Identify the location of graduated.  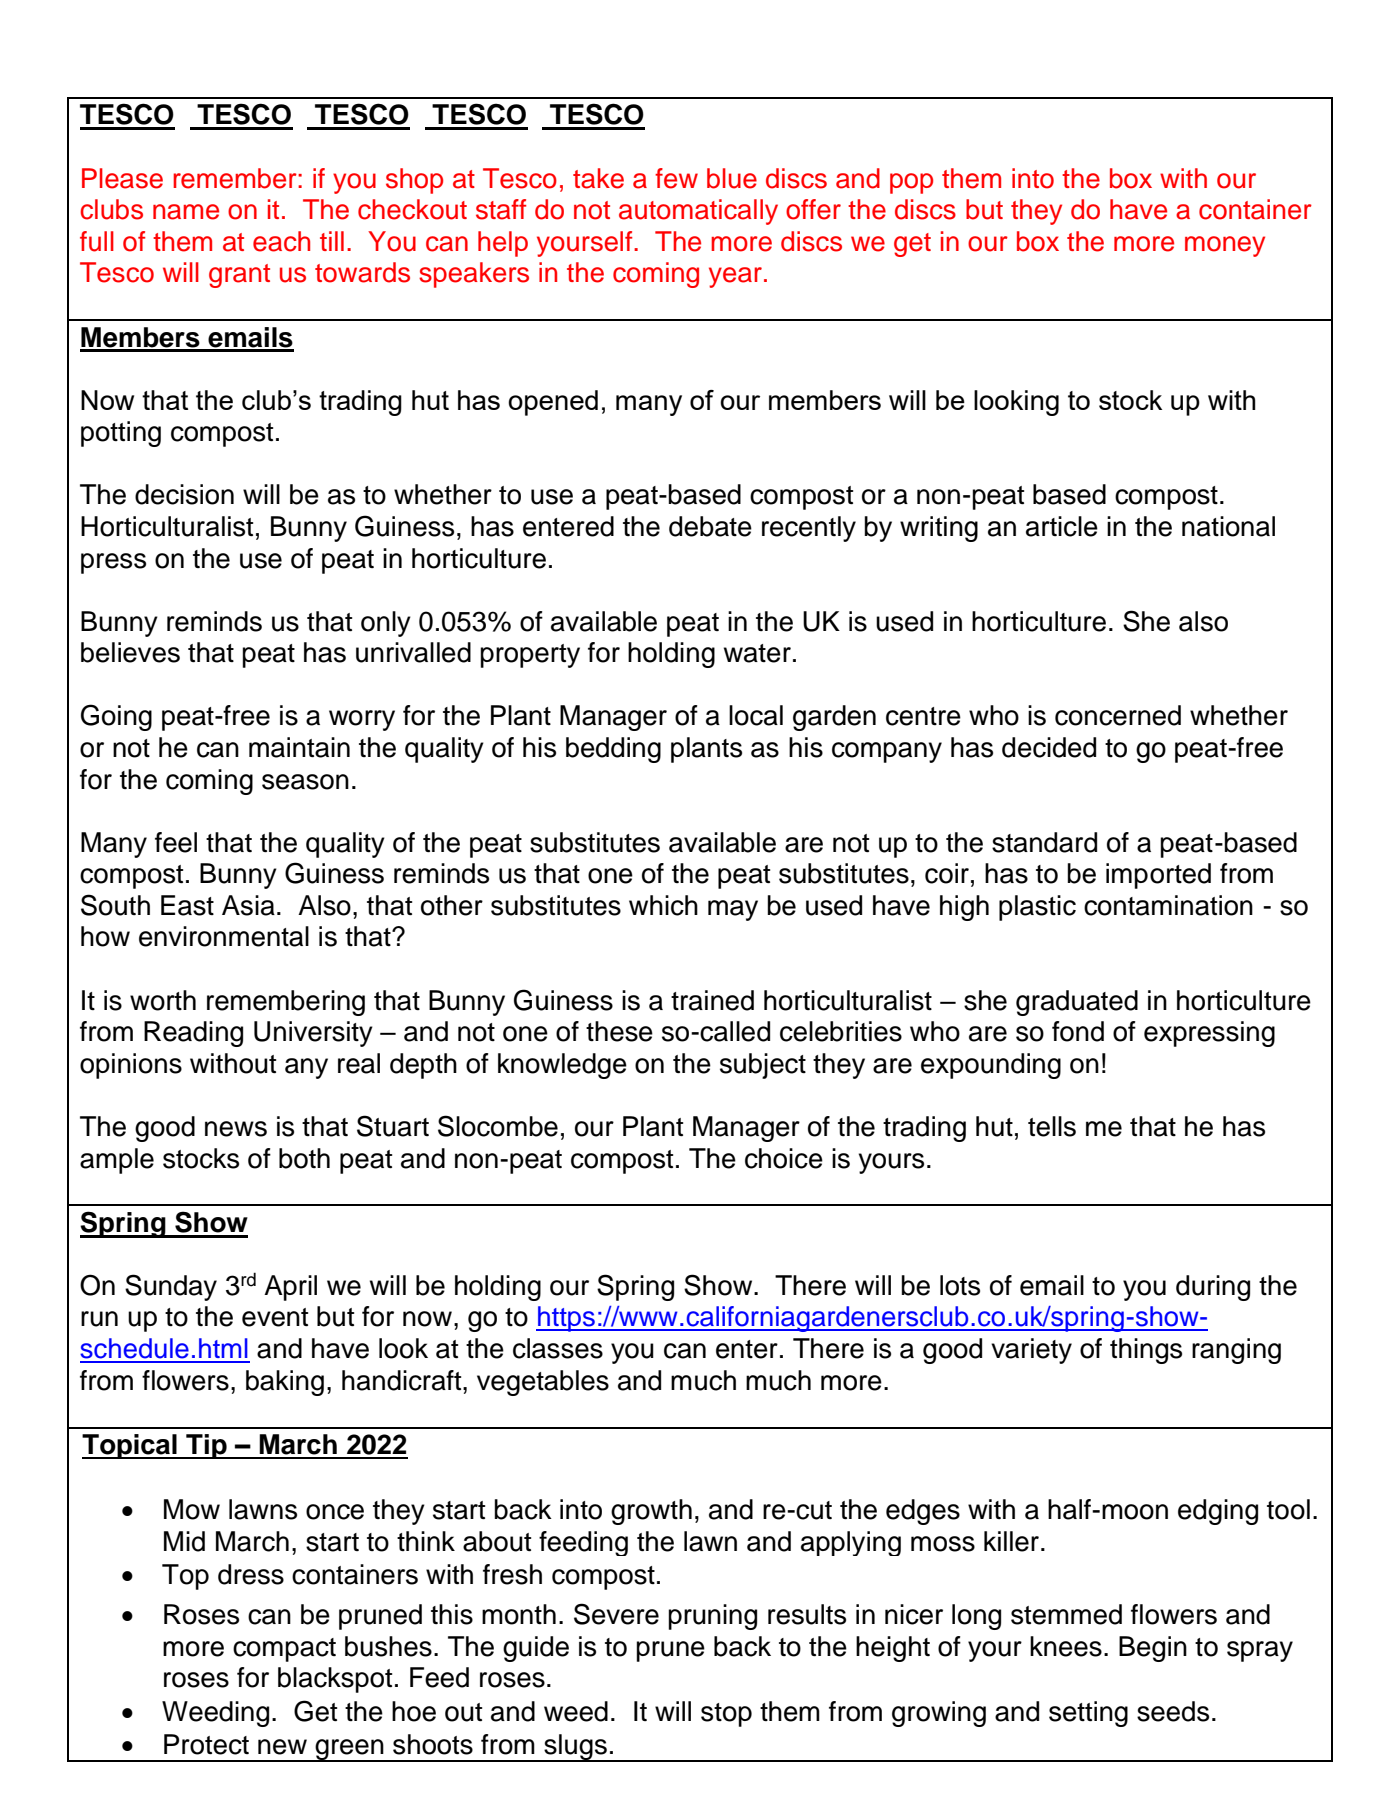
(1077, 1003).
